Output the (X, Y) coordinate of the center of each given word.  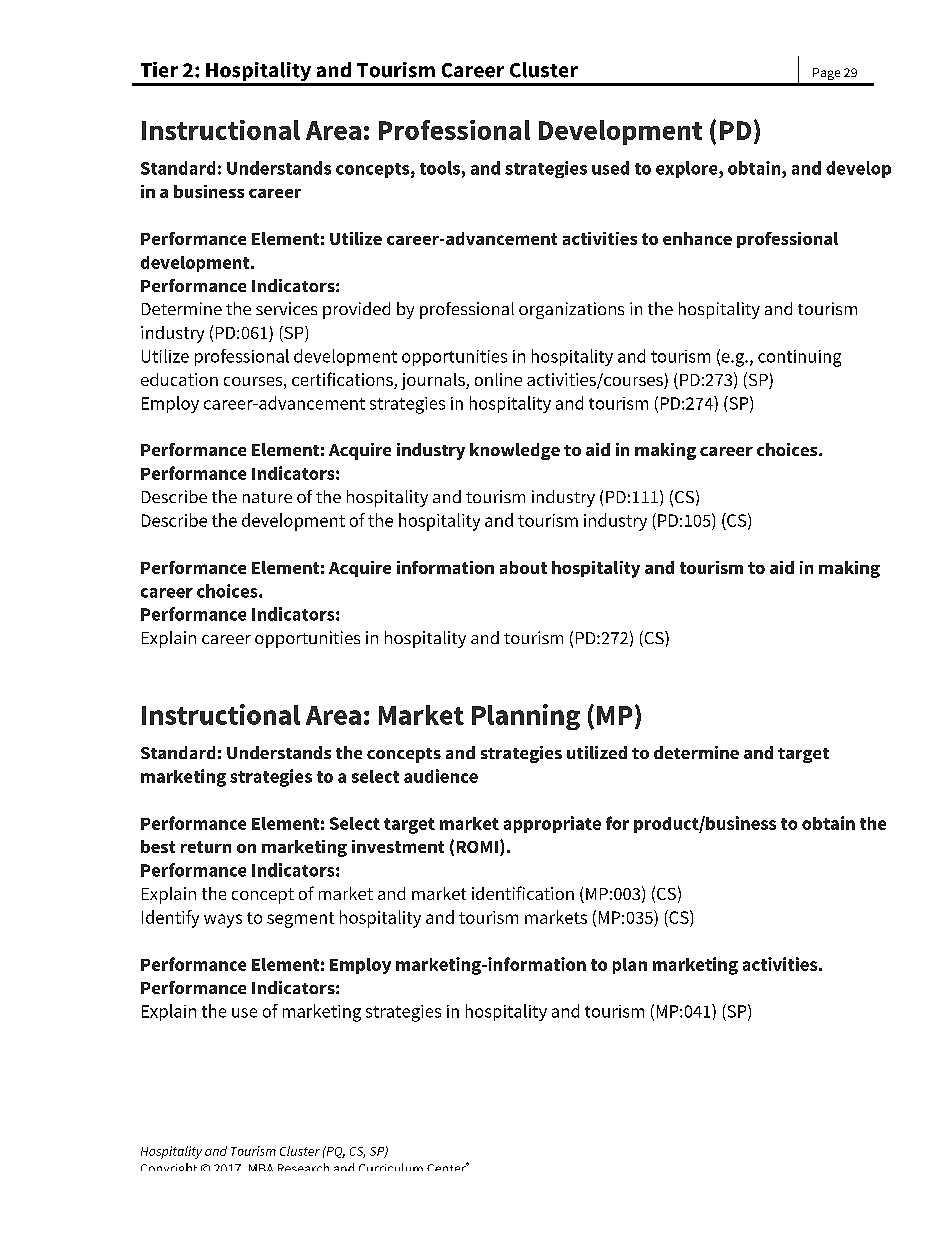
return (206, 847)
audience (441, 776)
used (610, 168)
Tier (159, 70)
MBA (261, 1167)
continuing (799, 358)
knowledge (515, 451)
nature (267, 497)
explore (688, 169)
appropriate (552, 824)
